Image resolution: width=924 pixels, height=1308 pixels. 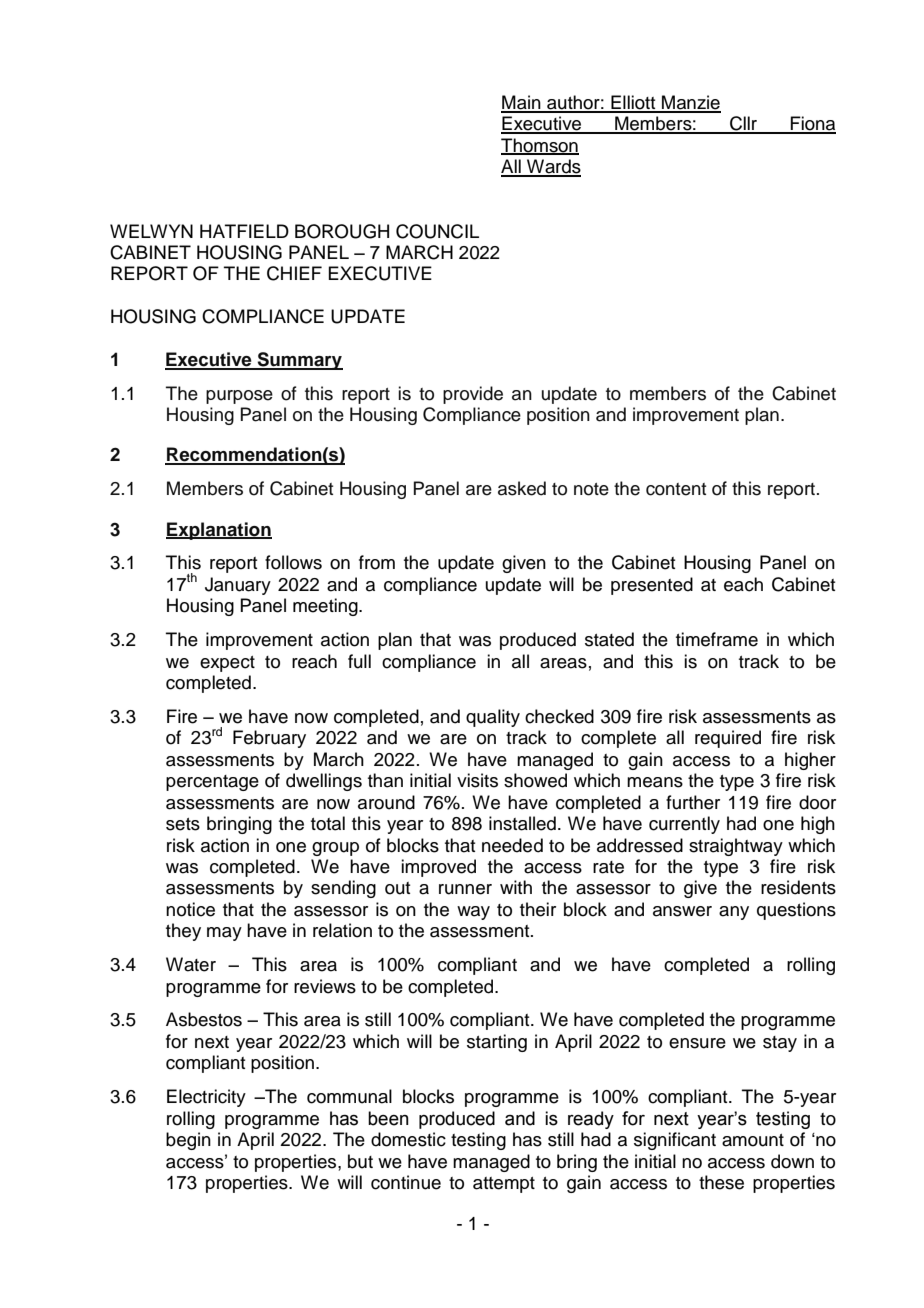 I want to click on Thomson, so click(x=540, y=146).
